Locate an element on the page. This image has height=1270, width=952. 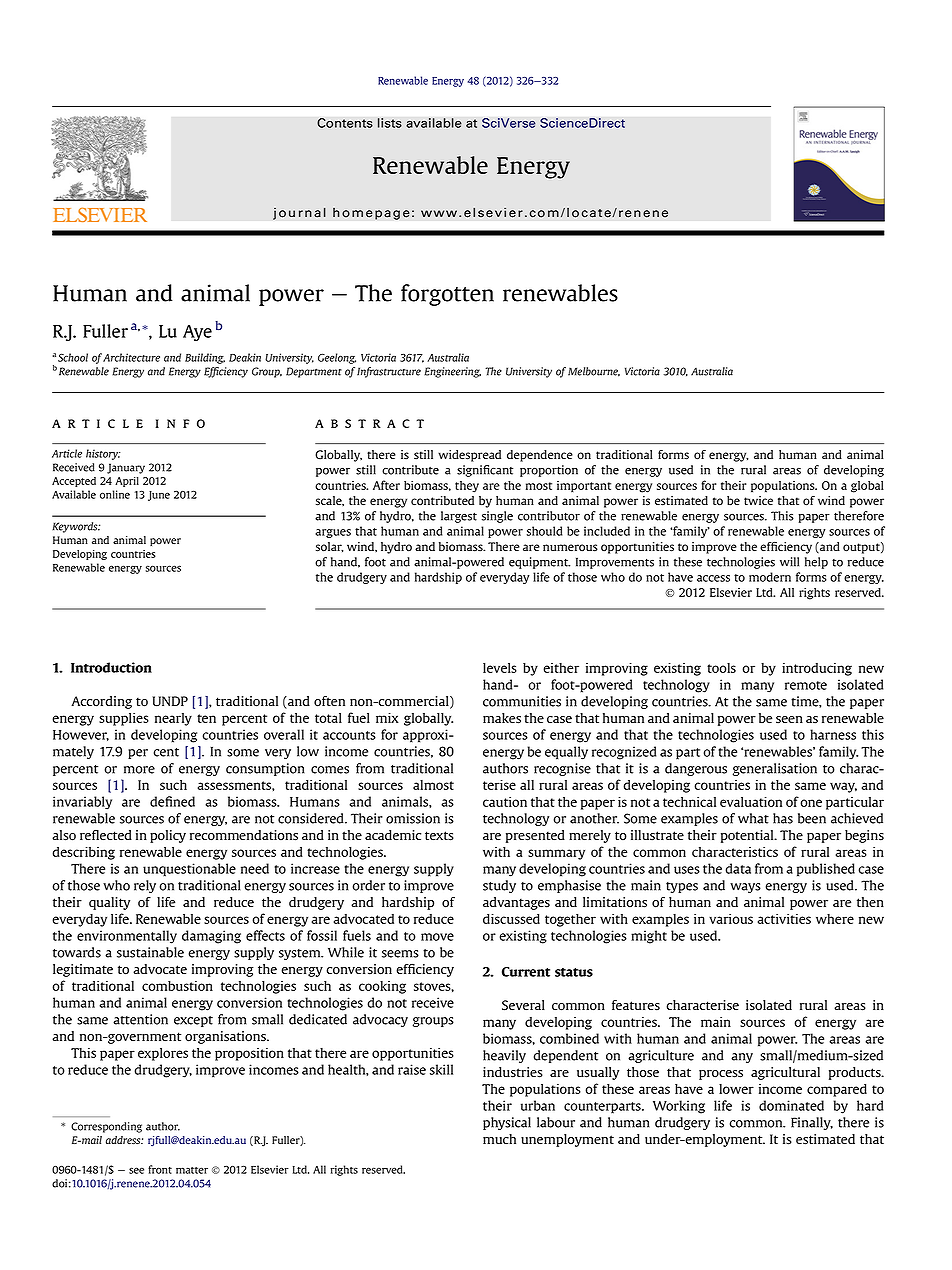
they is located at coordinates (467, 487).
